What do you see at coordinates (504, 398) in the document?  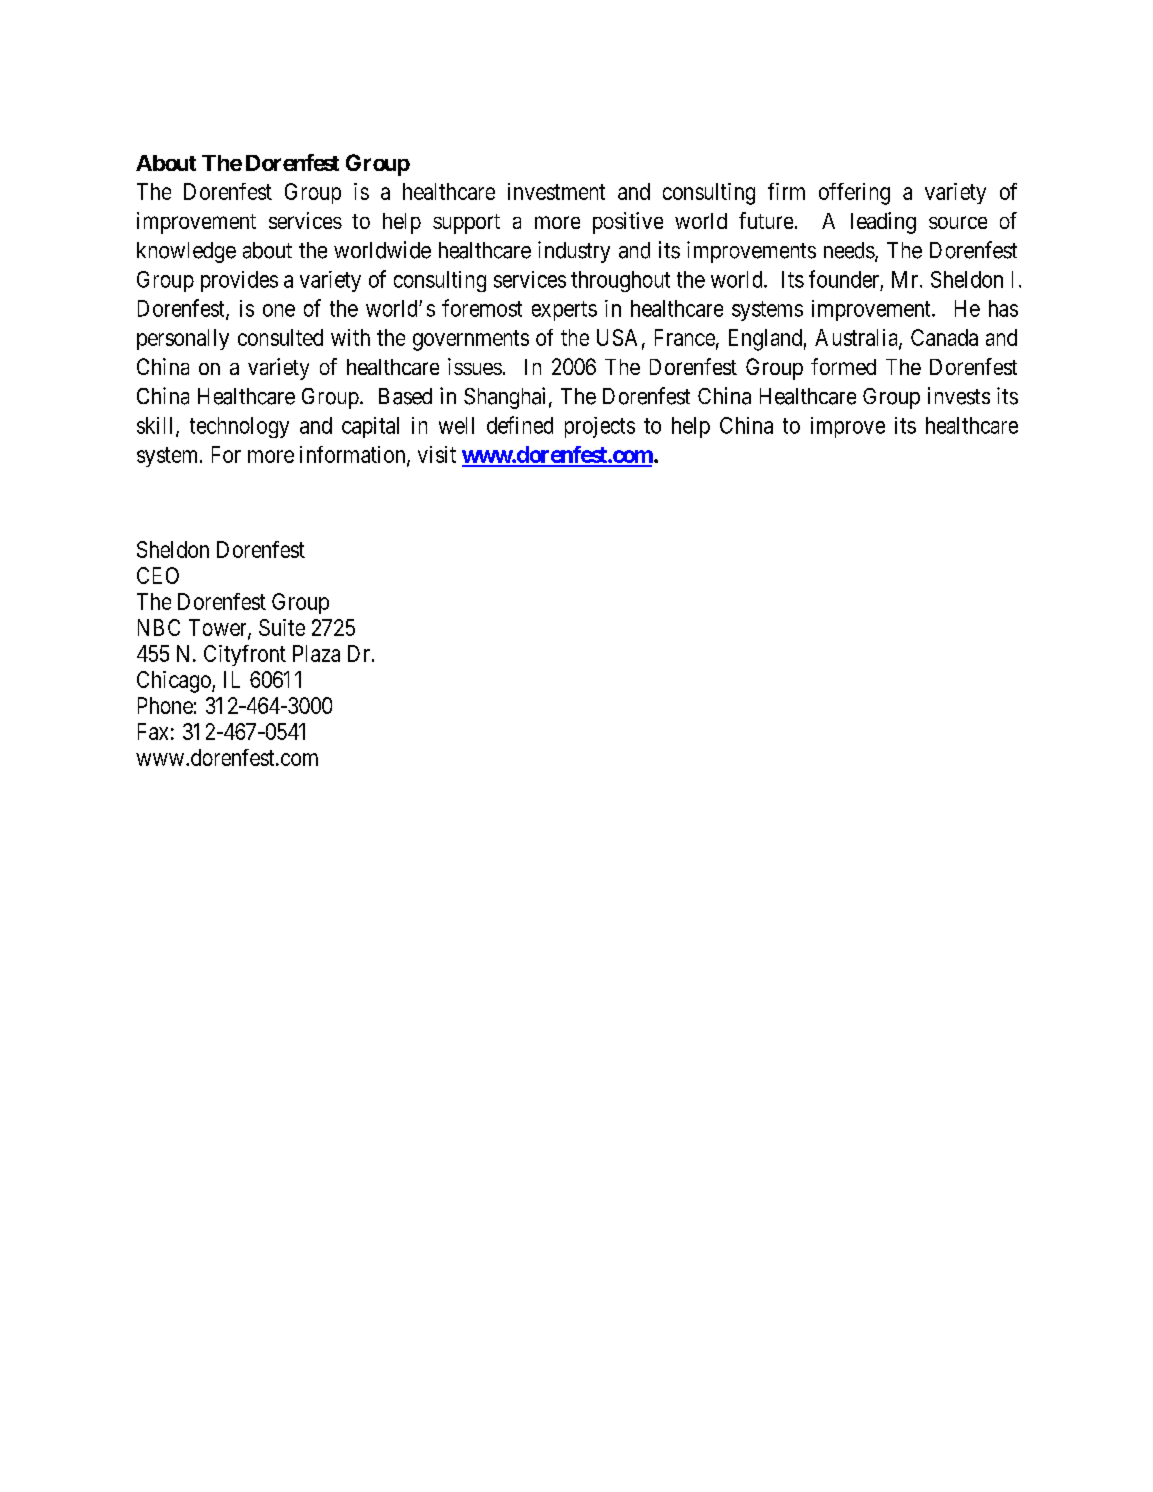 I see `Shanghai` at bounding box center [504, 398].
